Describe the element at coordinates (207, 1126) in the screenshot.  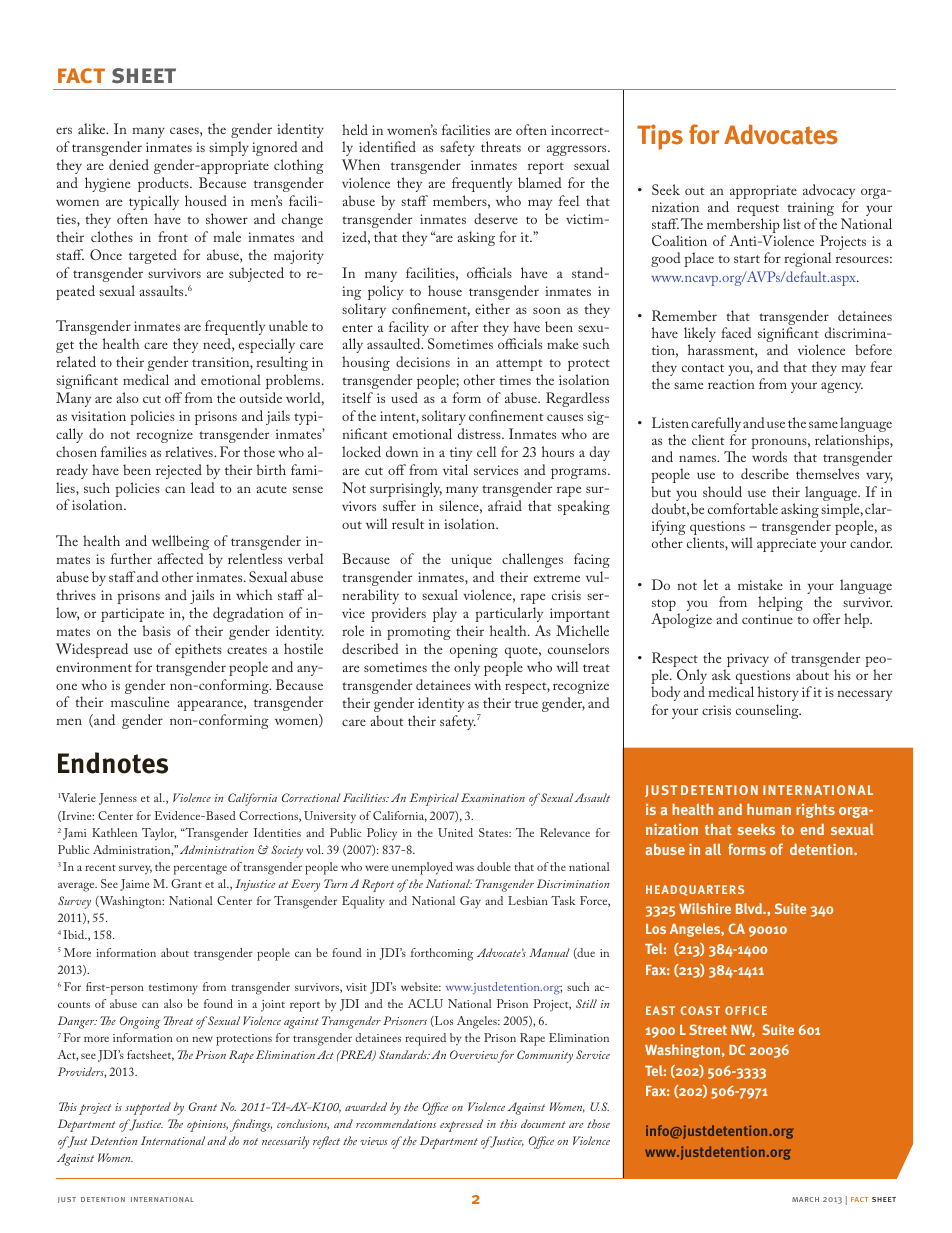
I see `opinions` at that location.
